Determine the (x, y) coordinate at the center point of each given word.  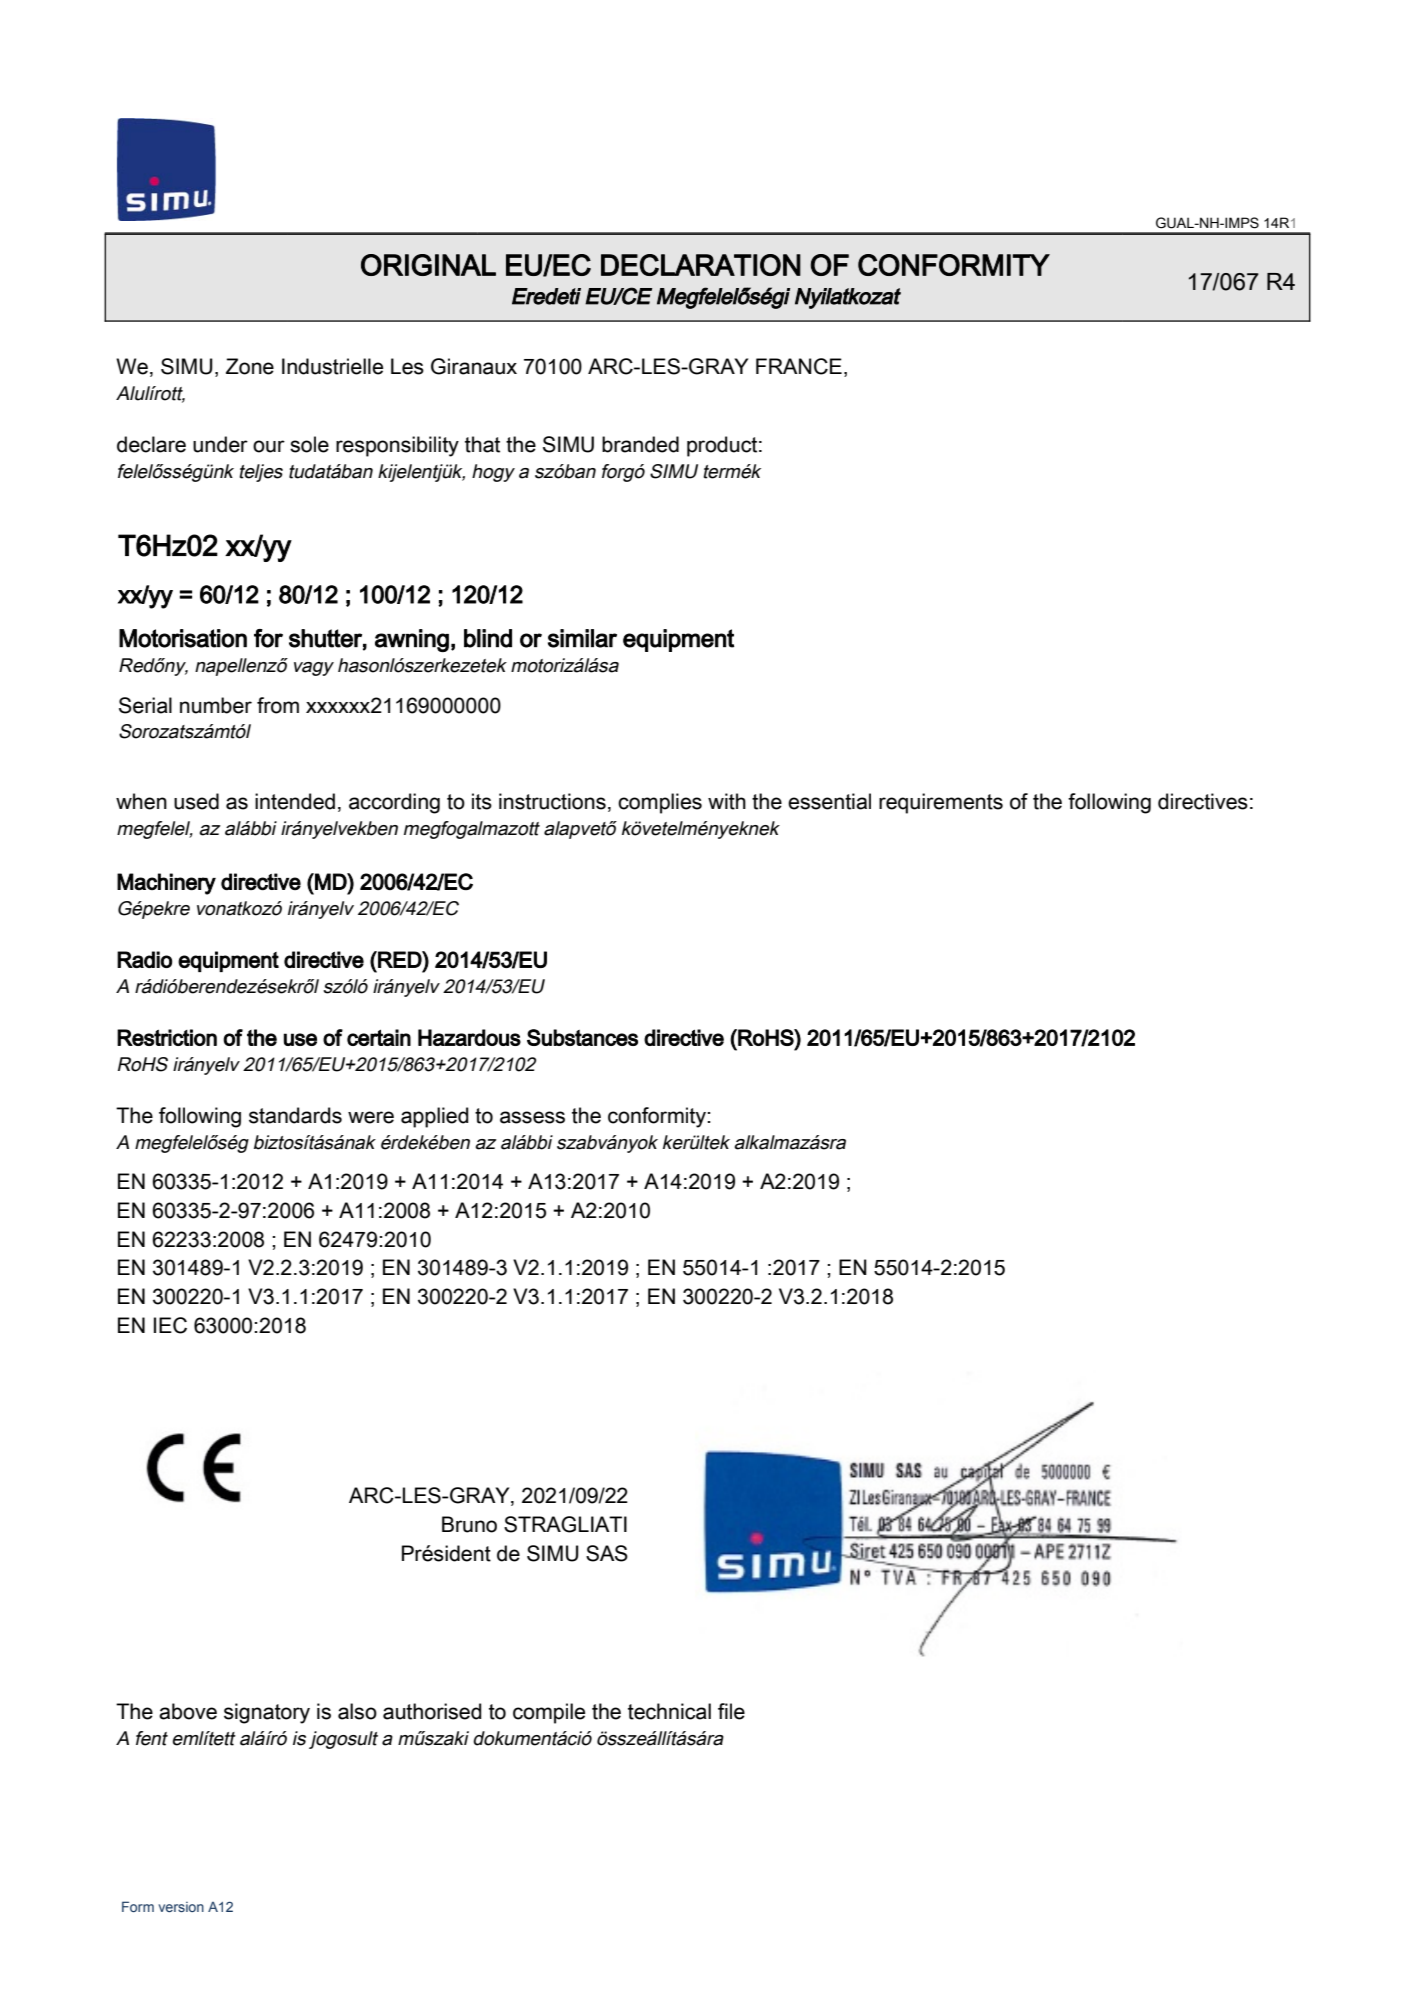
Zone (250, 366)
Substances (582, 1037)
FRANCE (799, 366)
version (181, 1907)
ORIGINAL (428, 265)
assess (532, 1117)
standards (295, 1115)
